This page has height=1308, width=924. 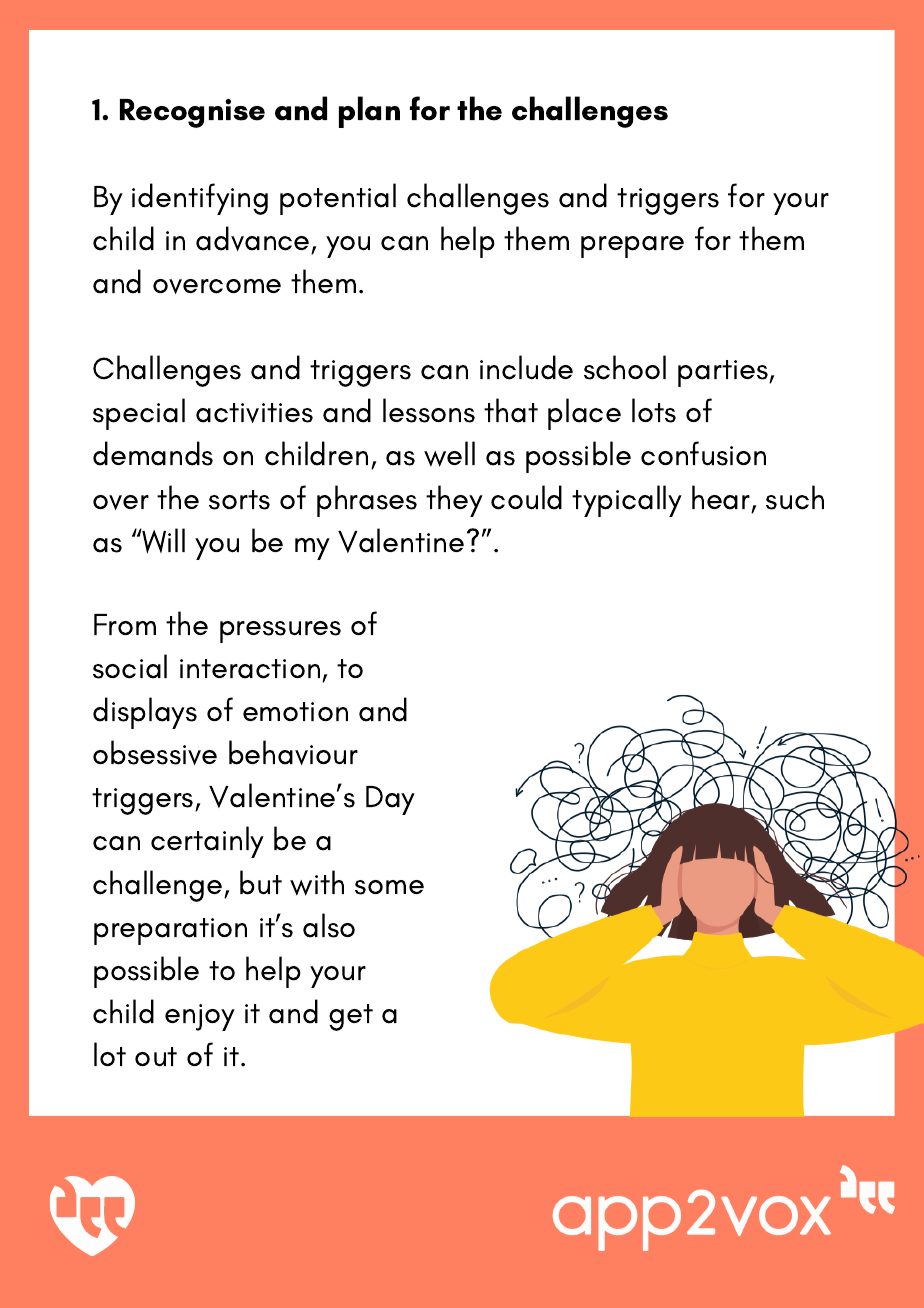 What do you see at coordinates (454, 501) in the page?
I see `they` at bounding box center [454, 501].
